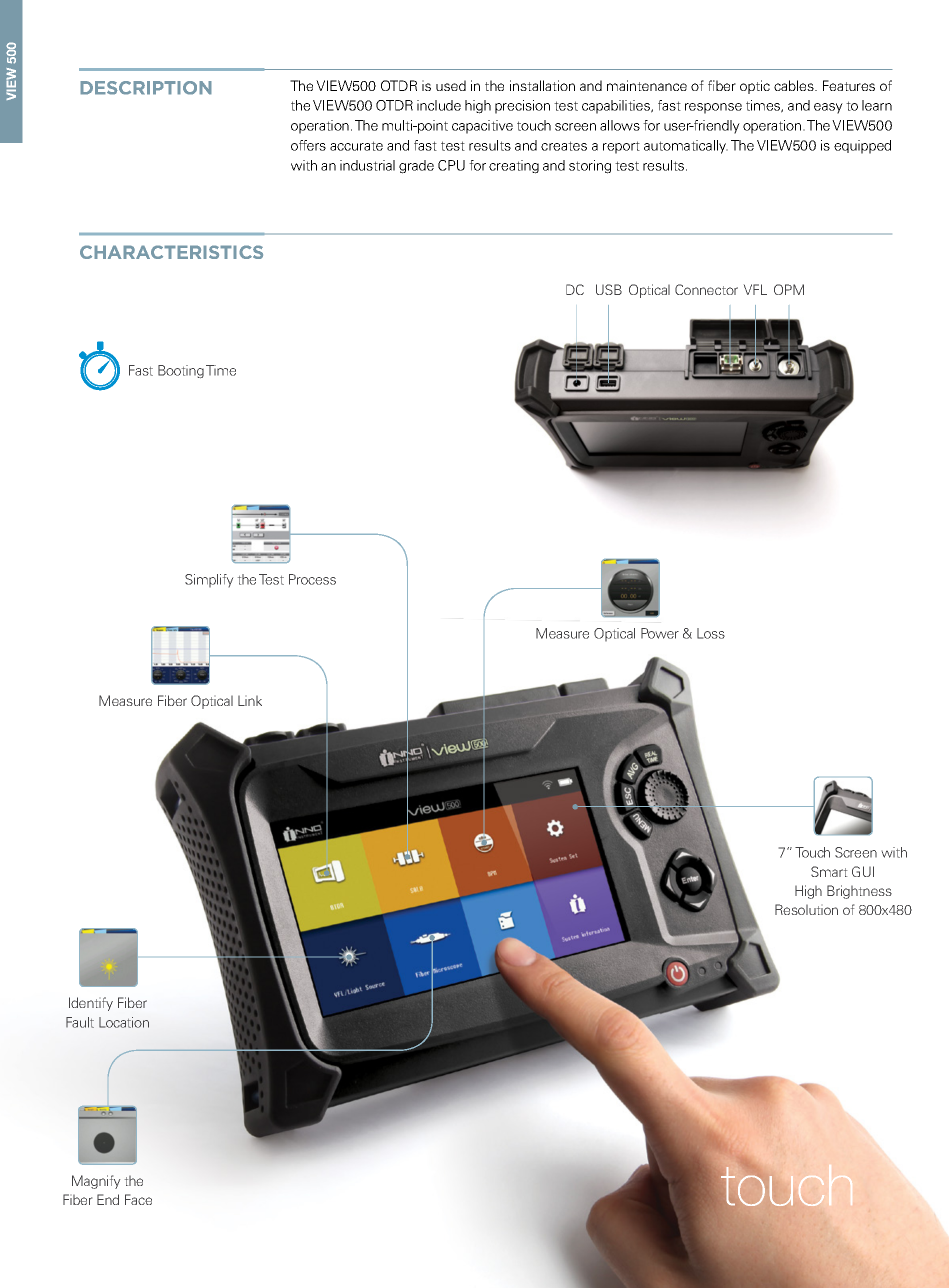 The width and height of the screenshot is (949, 1288). What do you see at coordinates (91, 1004) in the screenshot?
I see `Identify` at bounding box center [91, 1004].
